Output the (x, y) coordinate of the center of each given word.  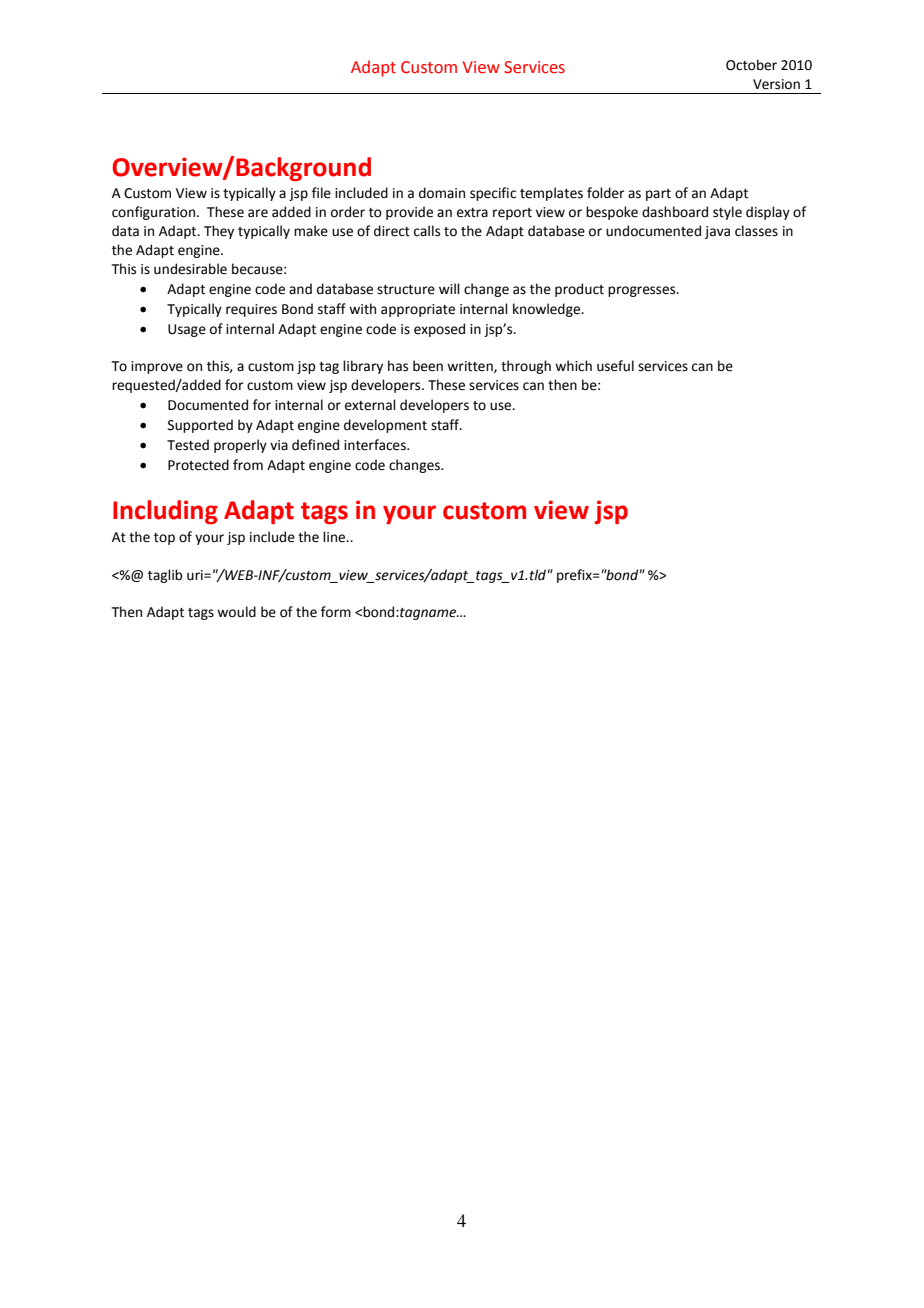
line (335, 537)
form (336, 612)
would (236, 612)
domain (442, 193)
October (751, 65)
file (321, 193)
